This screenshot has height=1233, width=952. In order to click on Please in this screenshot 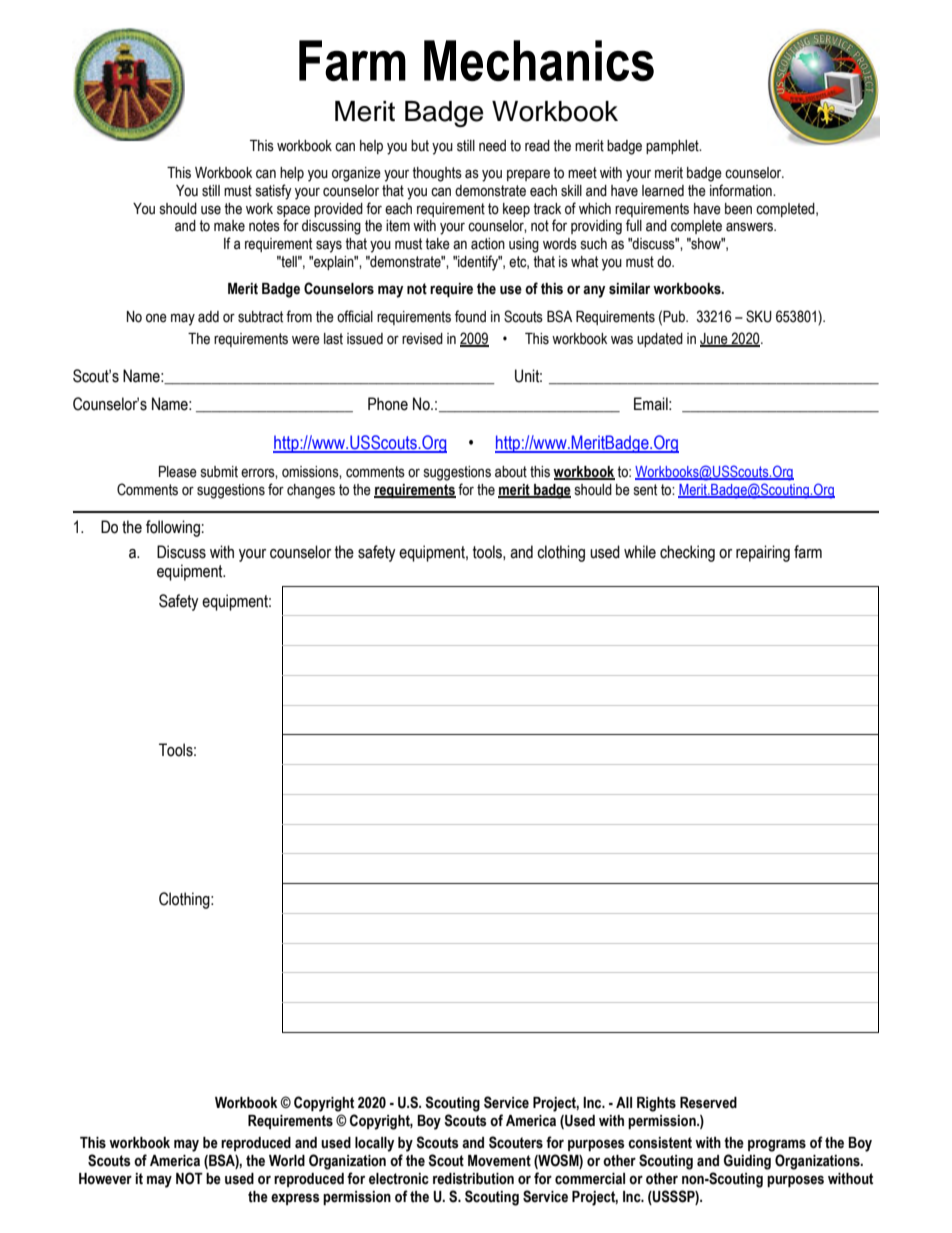, I will do `click(178, 472)`.
